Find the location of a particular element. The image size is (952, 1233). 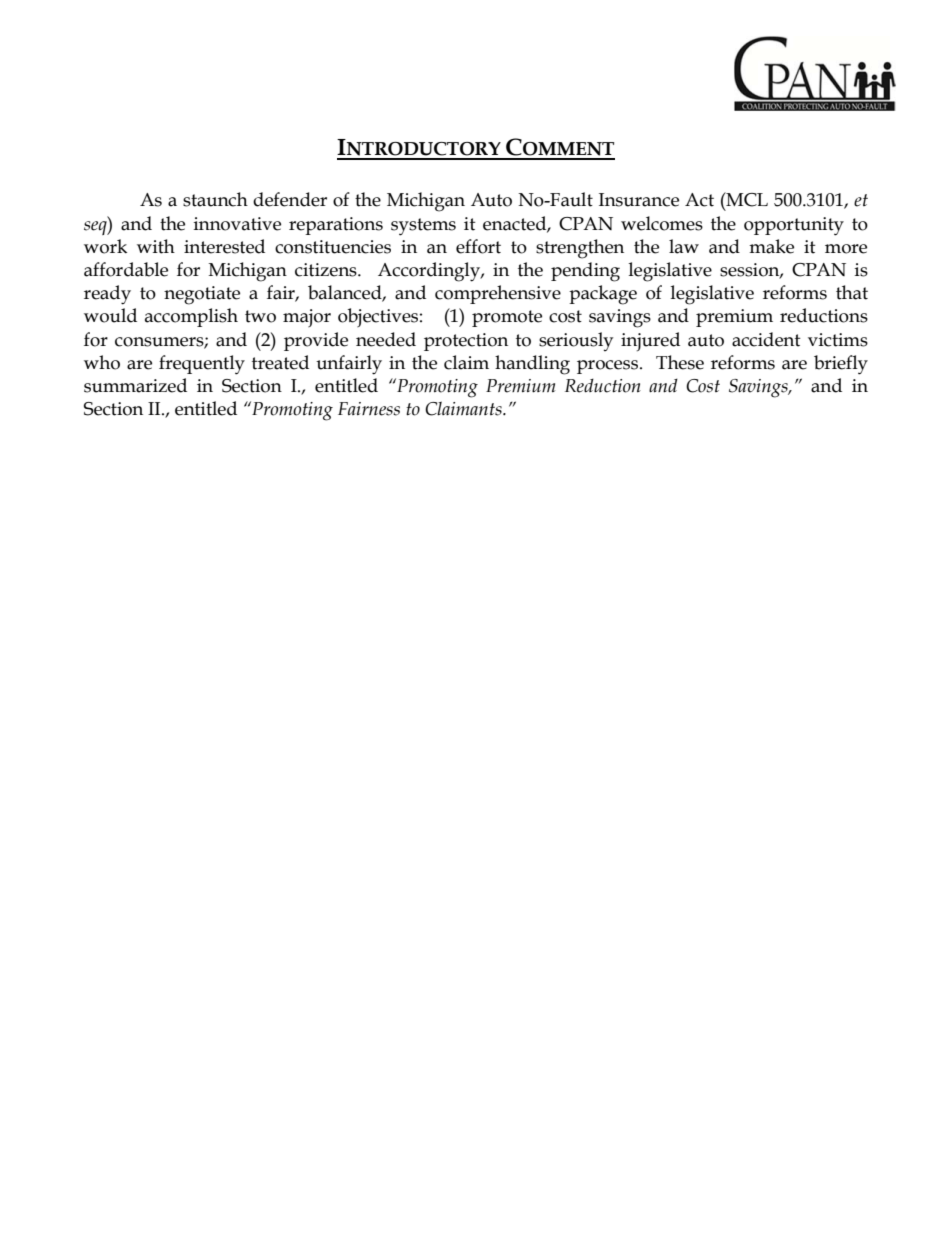

briefly is located at coordinates (841, 365).
